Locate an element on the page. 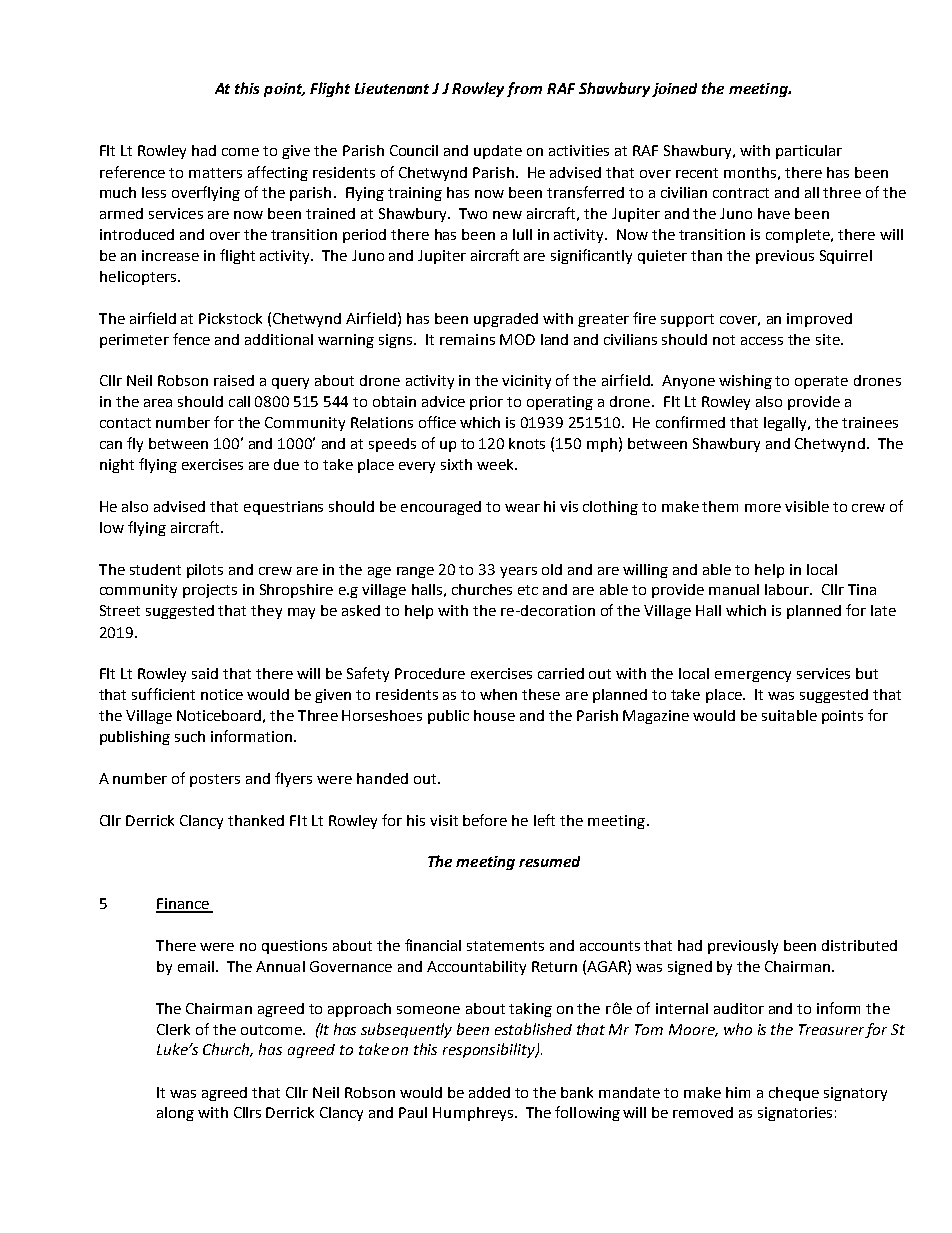  matters is located at coordinates (215, 173).
